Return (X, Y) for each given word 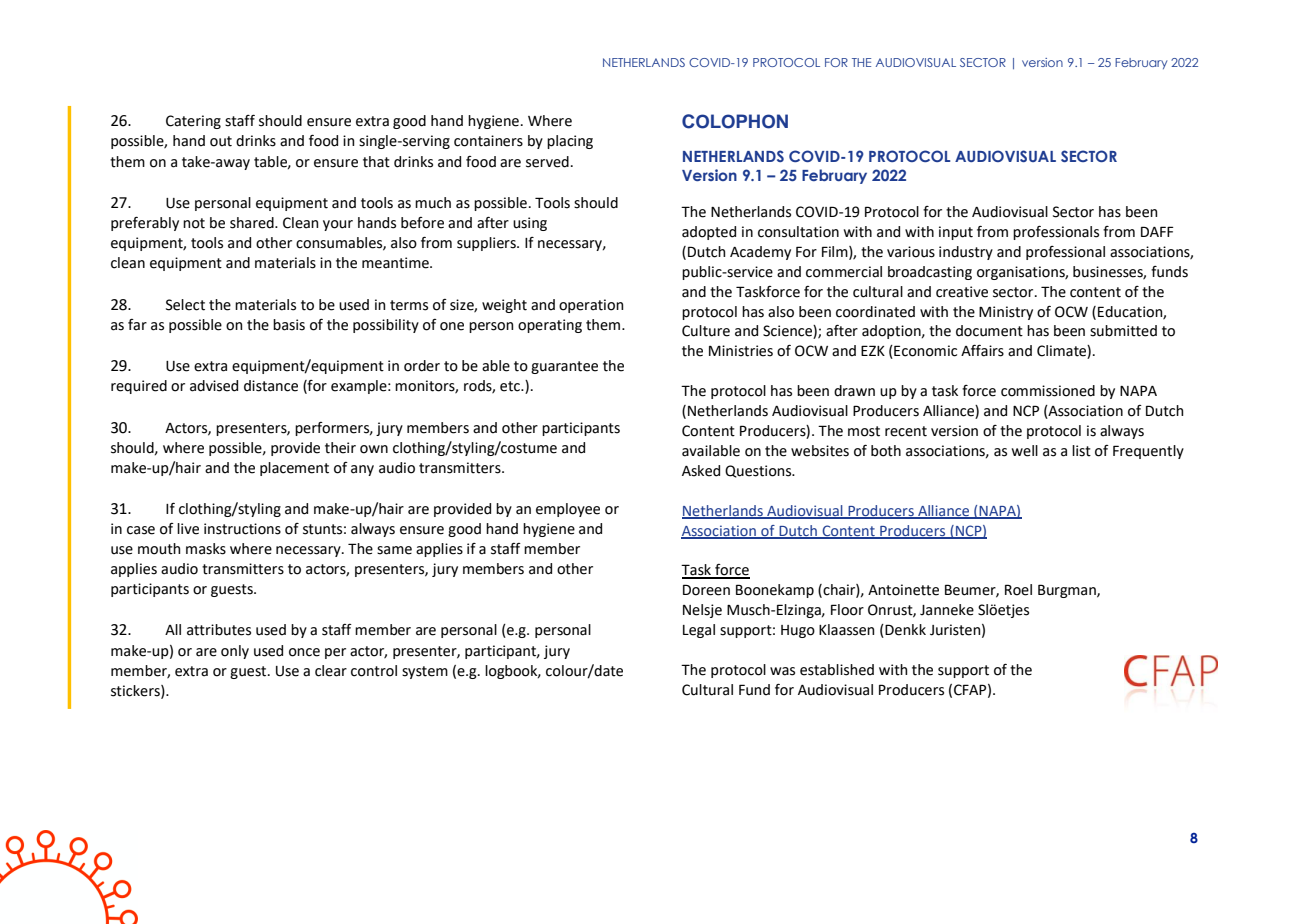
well (1025, 451)
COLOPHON (735, 121)
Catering (193, 122)
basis (289, 325)
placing (570, 142)
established (837, 670)
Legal (699, 631)
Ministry (1006, 313)
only (235, 652)
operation (591, 306)
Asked (701, 471)
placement (294, 469)
